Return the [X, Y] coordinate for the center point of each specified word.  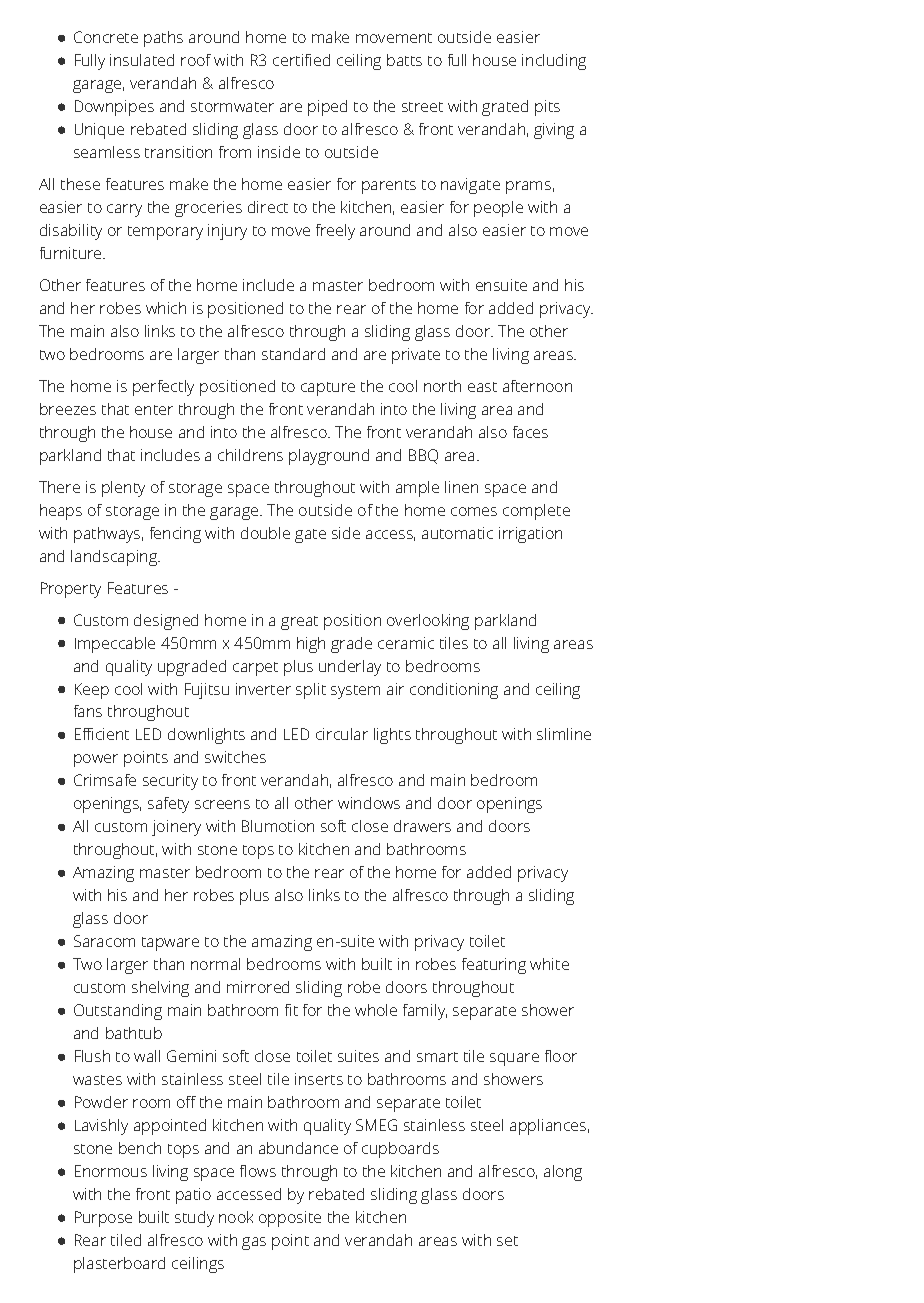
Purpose [103, 1219]
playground [329, 457]
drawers [422, 826]
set [507, 1241]
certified [301, 60]
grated [505, 108]
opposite [290, 1219]
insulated [142, 60]
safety [168, 805]
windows [369, 803]
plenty [123, 489]
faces [530, 432]
